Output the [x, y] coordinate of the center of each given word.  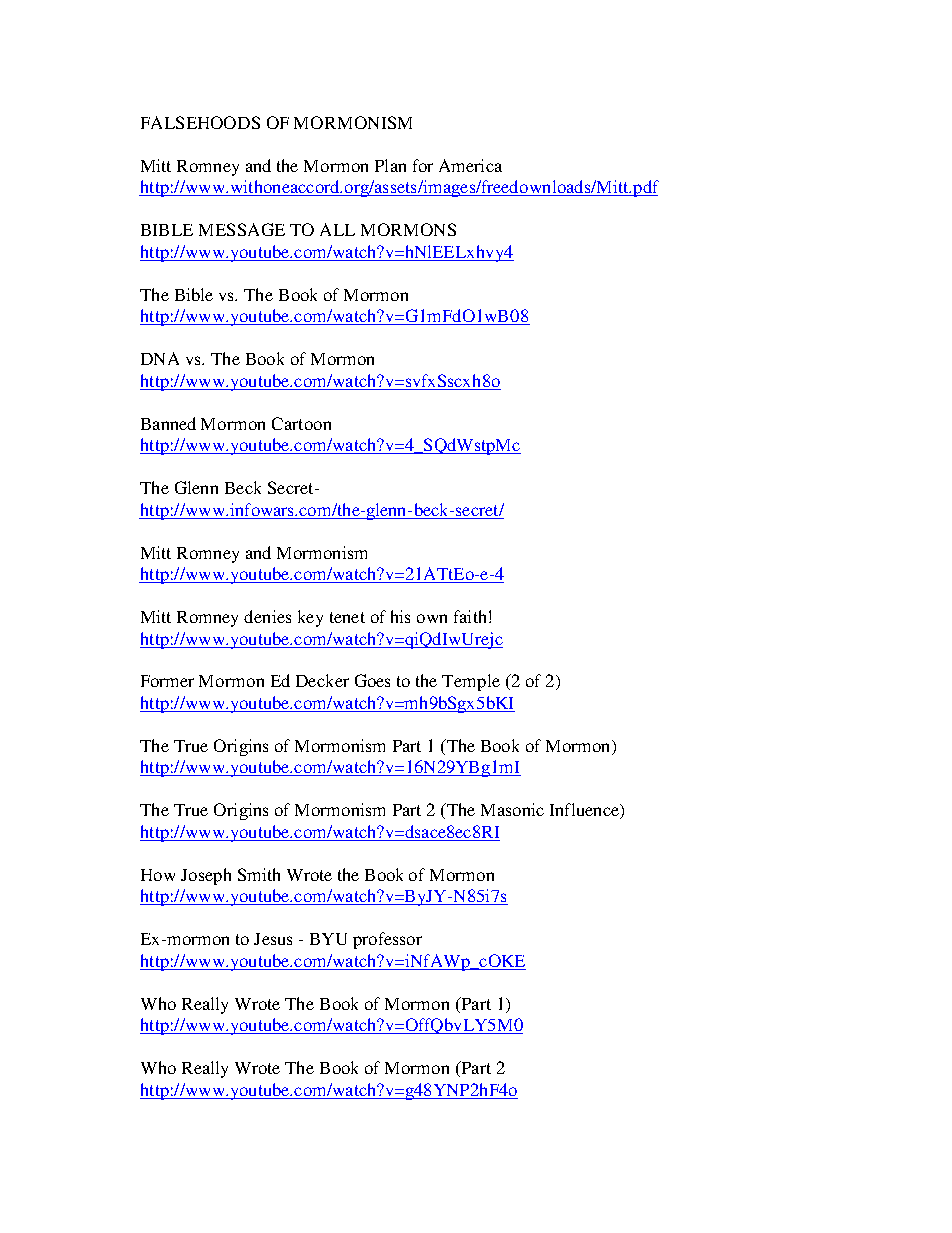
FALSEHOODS [200, 122]
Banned [168, 423]
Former [167, 681]
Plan [390, 165]
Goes [372, 680]
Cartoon [301, 423]
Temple [471, 682]
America [470, 165]
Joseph [206, 876]
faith [470, 616]
